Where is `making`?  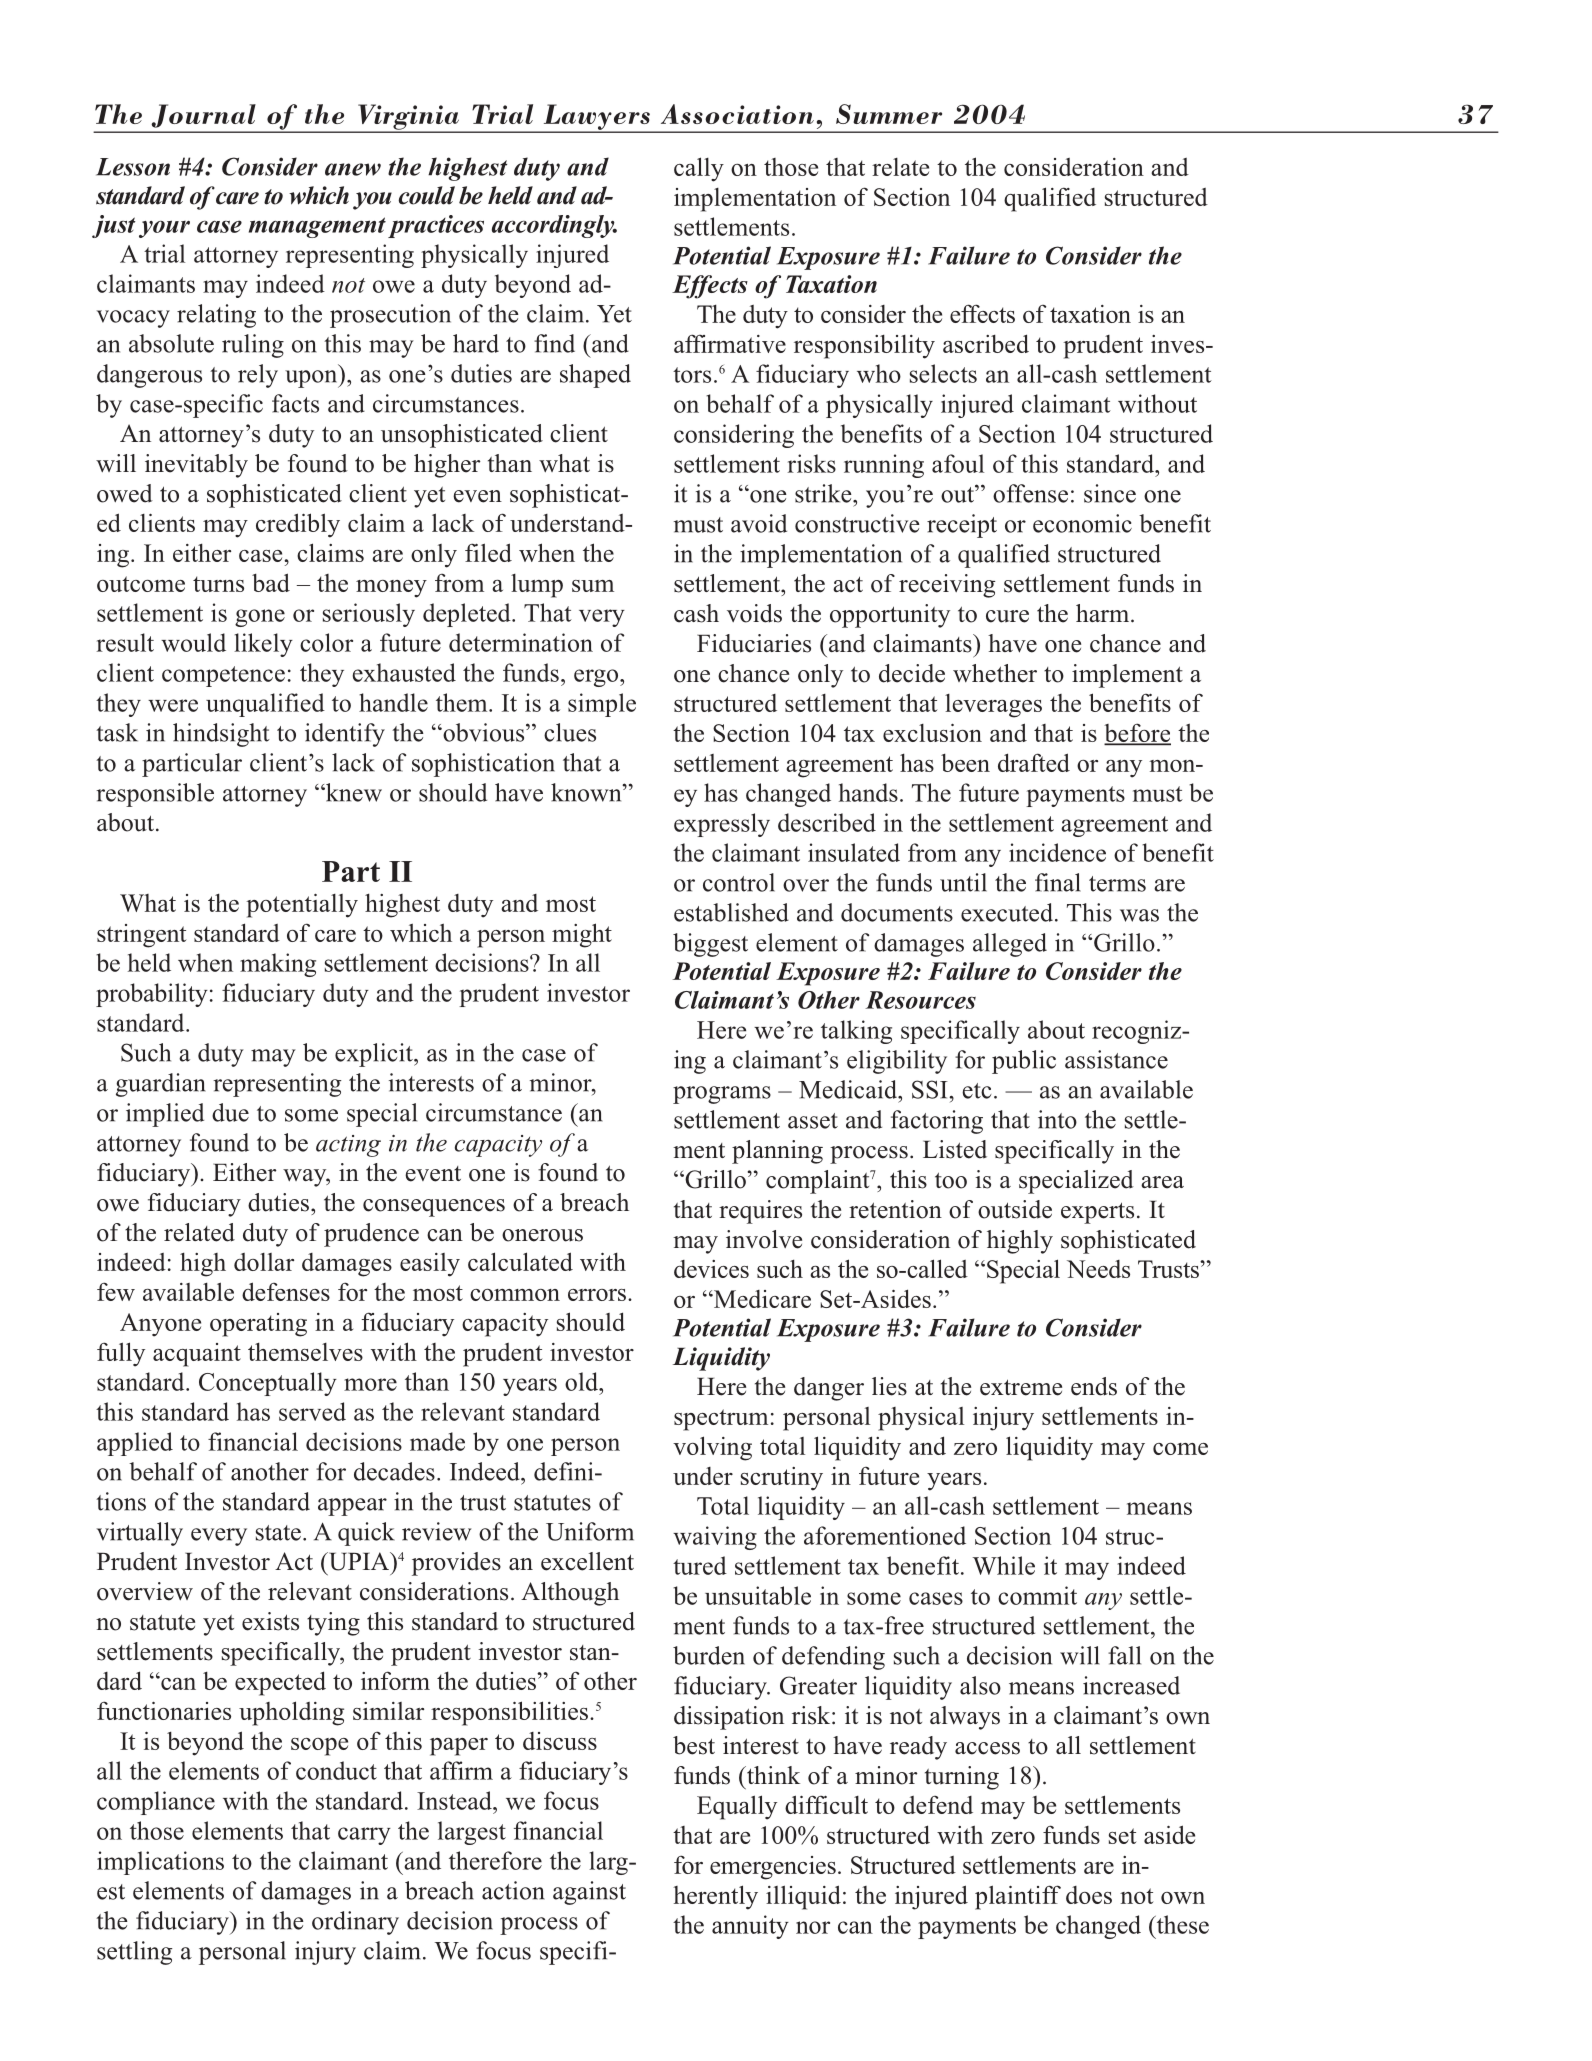
making is located at coordinates (278, 965).
